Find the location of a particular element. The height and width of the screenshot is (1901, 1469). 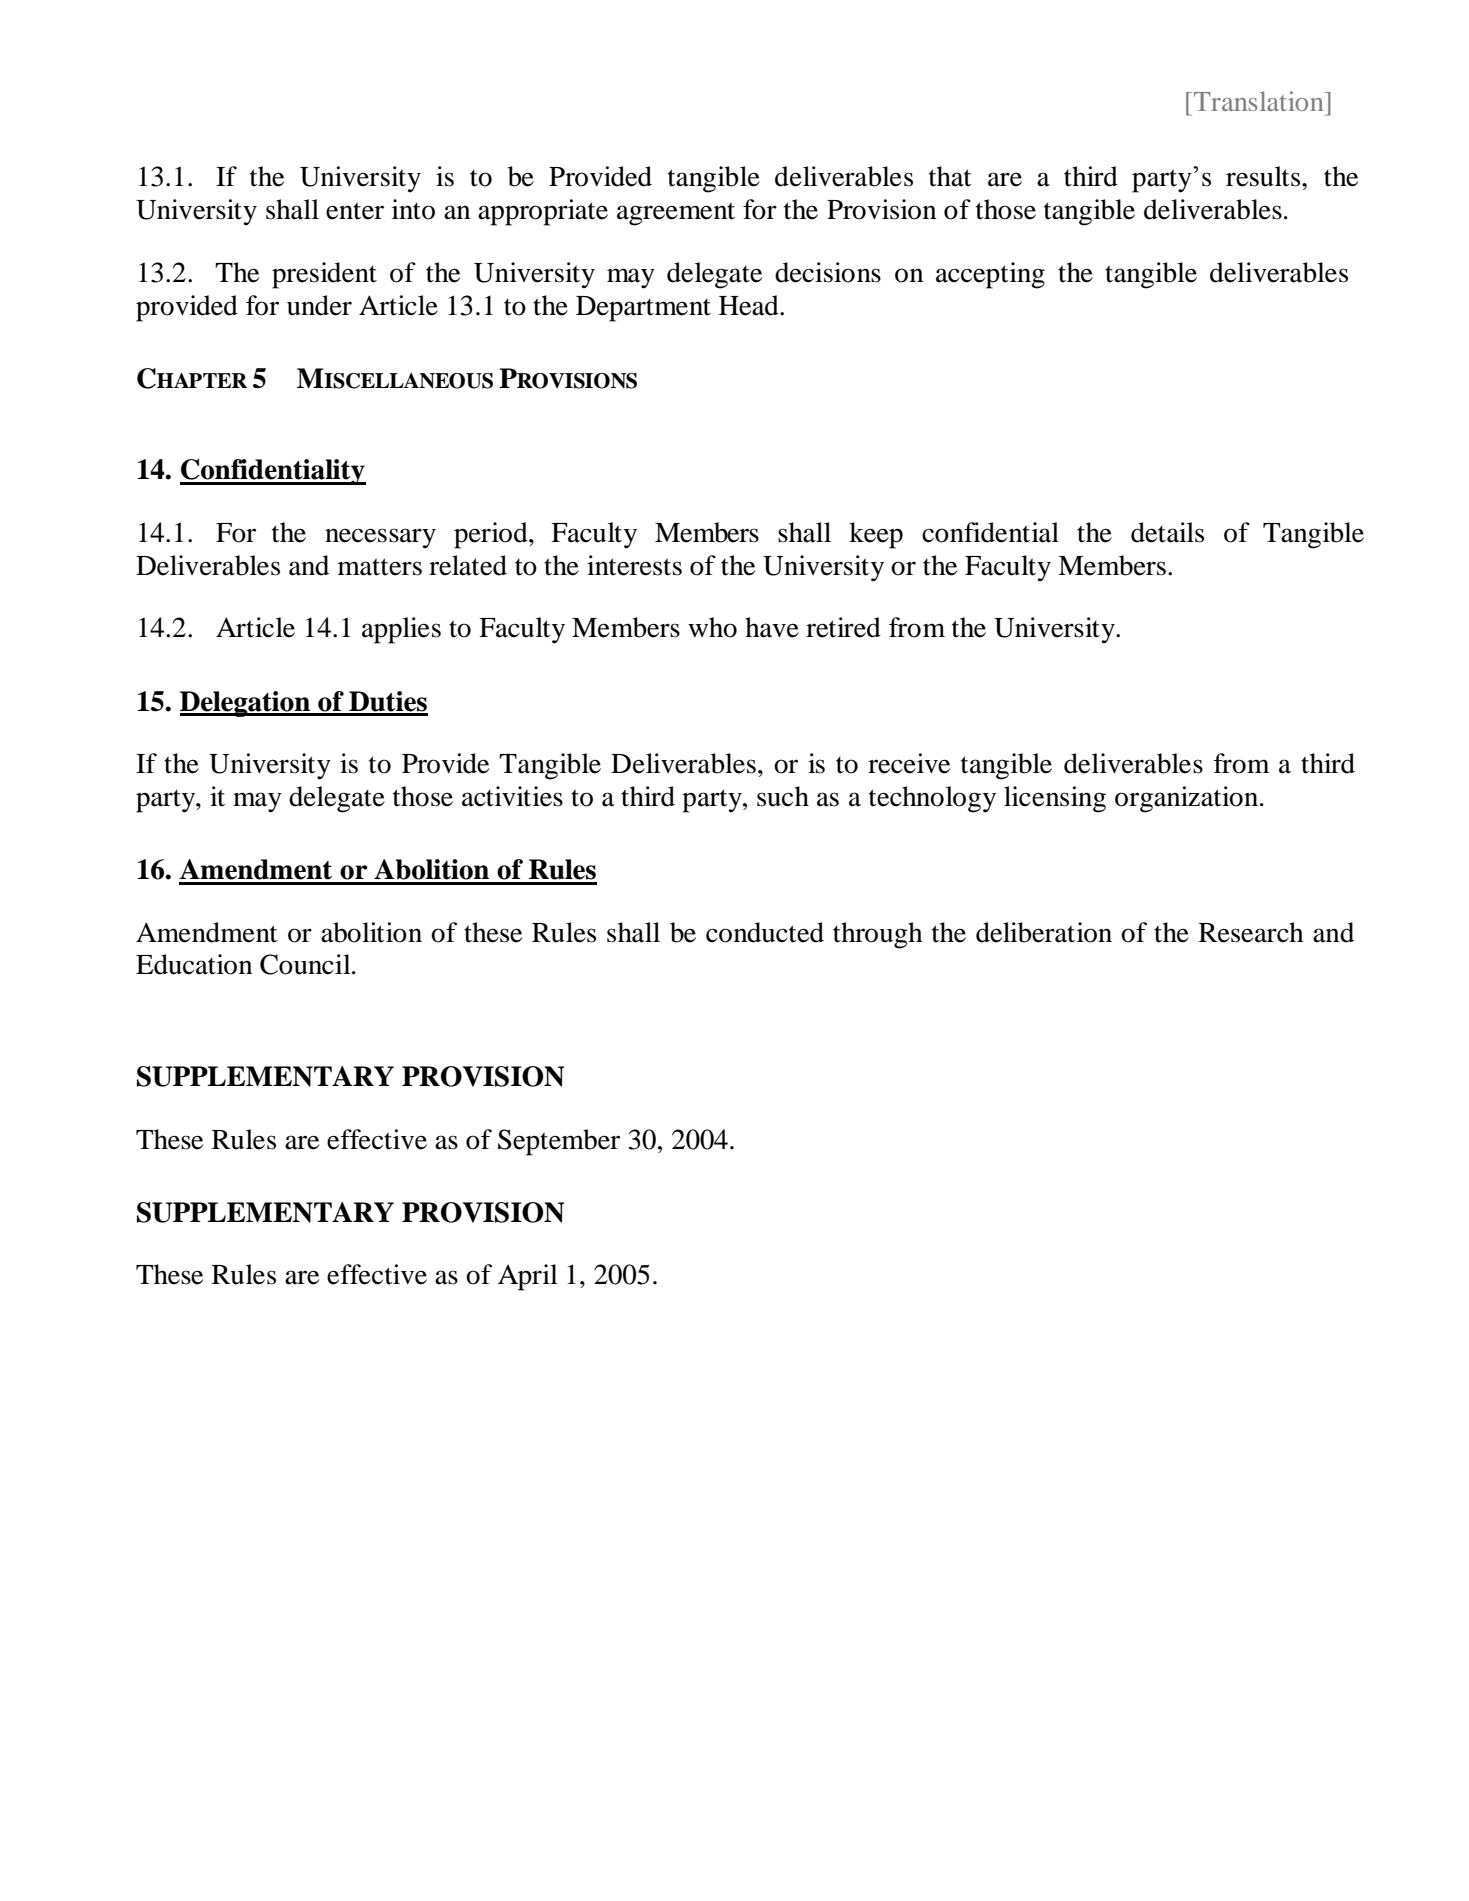

April is located at coordinates (528, 1277).
